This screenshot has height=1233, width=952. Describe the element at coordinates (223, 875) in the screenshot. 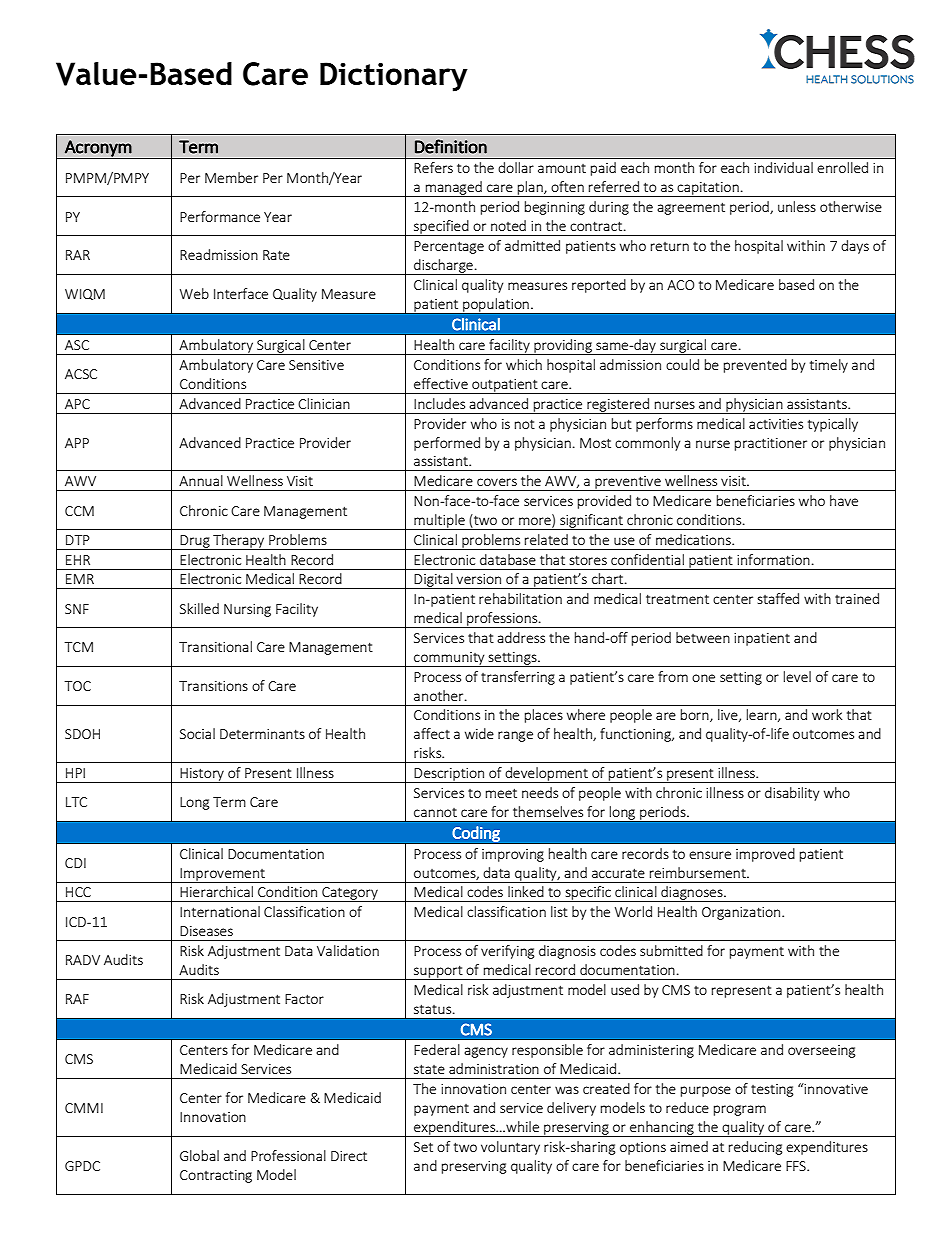

I see `Improvement` at that location.
